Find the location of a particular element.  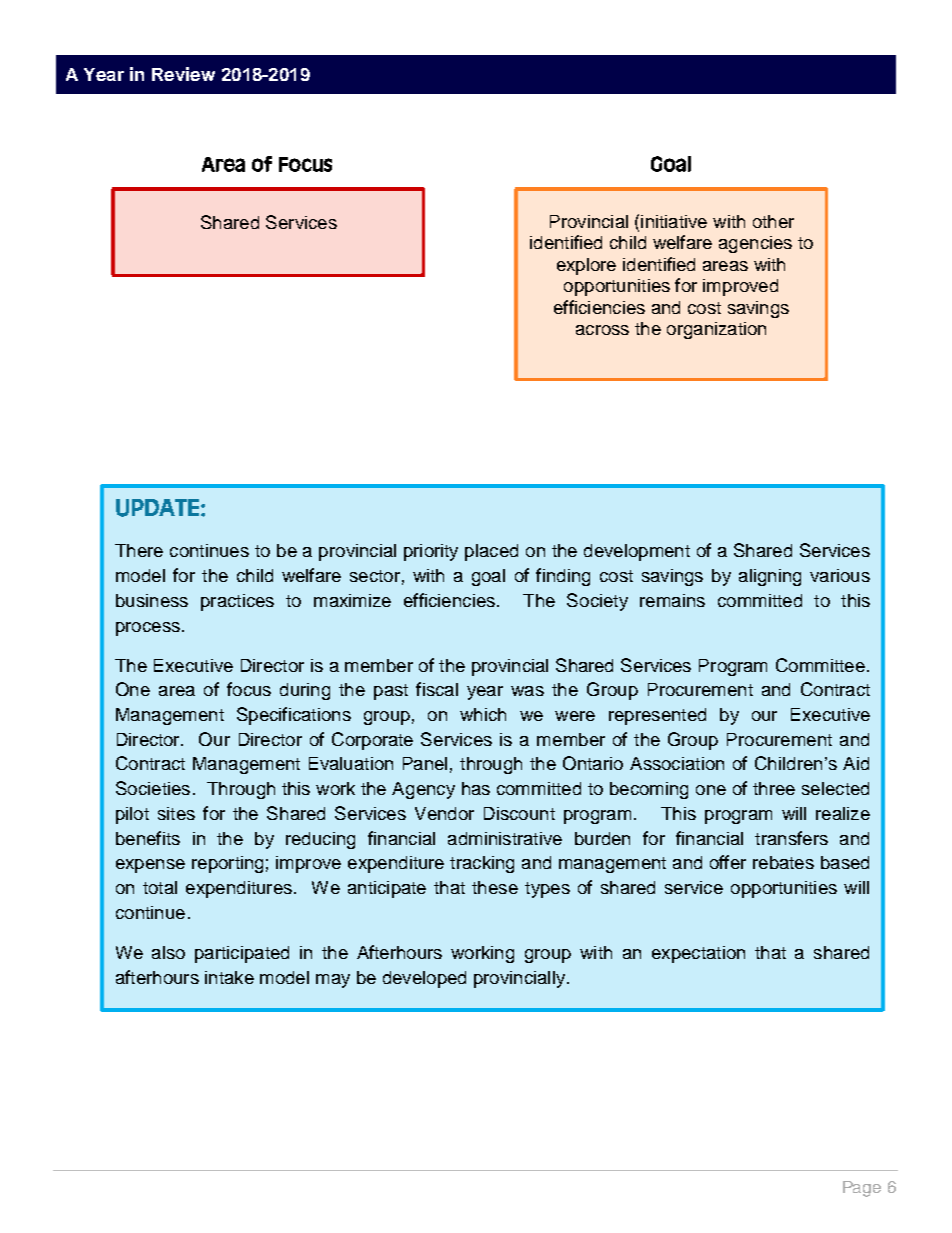

these is located at coordinates (495, 887).
